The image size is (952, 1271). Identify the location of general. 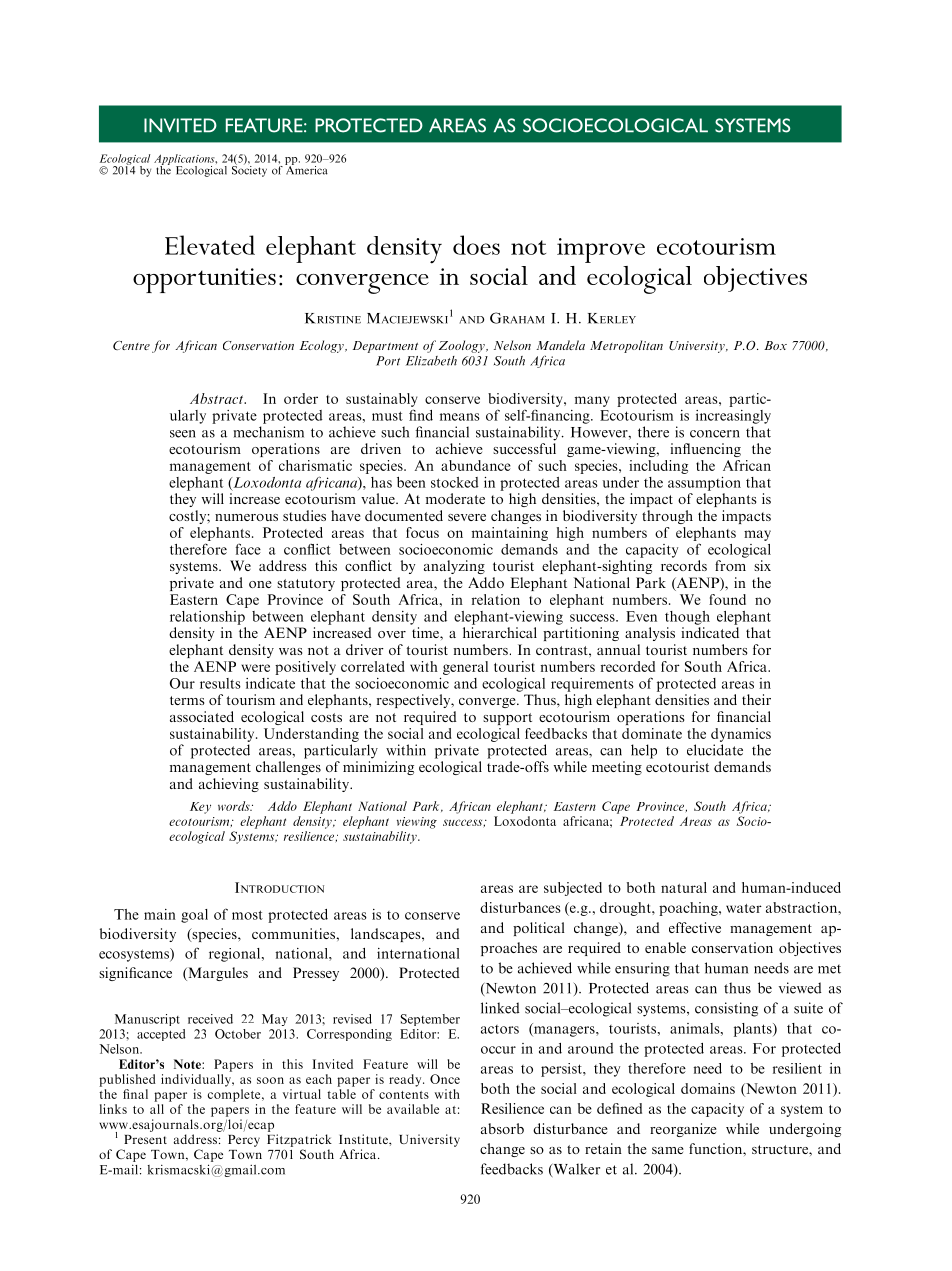
(465, 668).
